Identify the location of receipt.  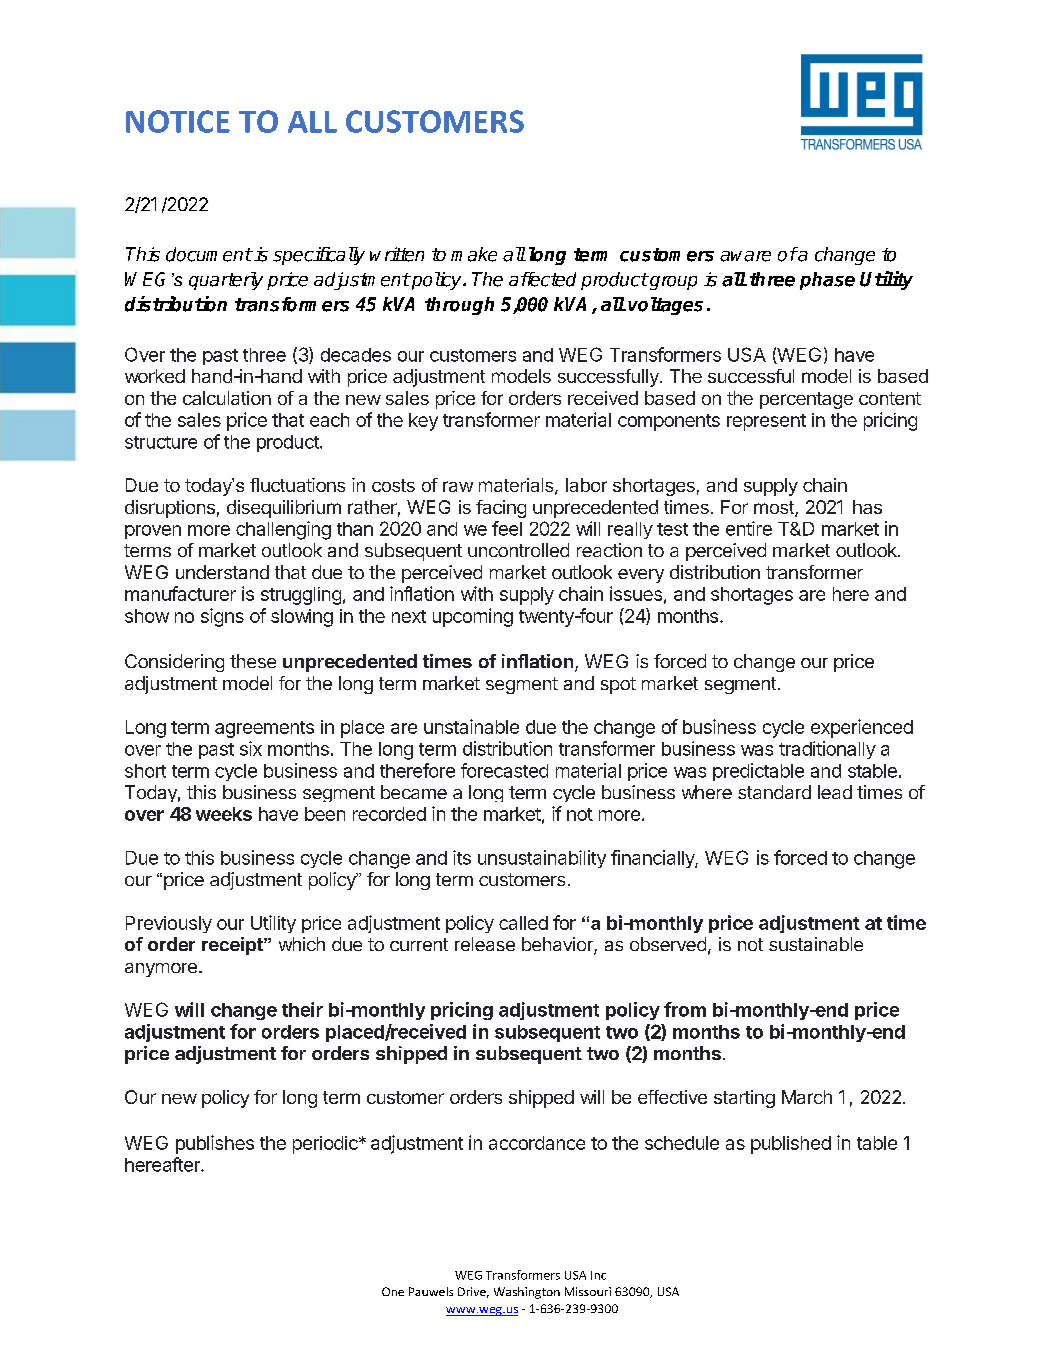
(233, 946).
